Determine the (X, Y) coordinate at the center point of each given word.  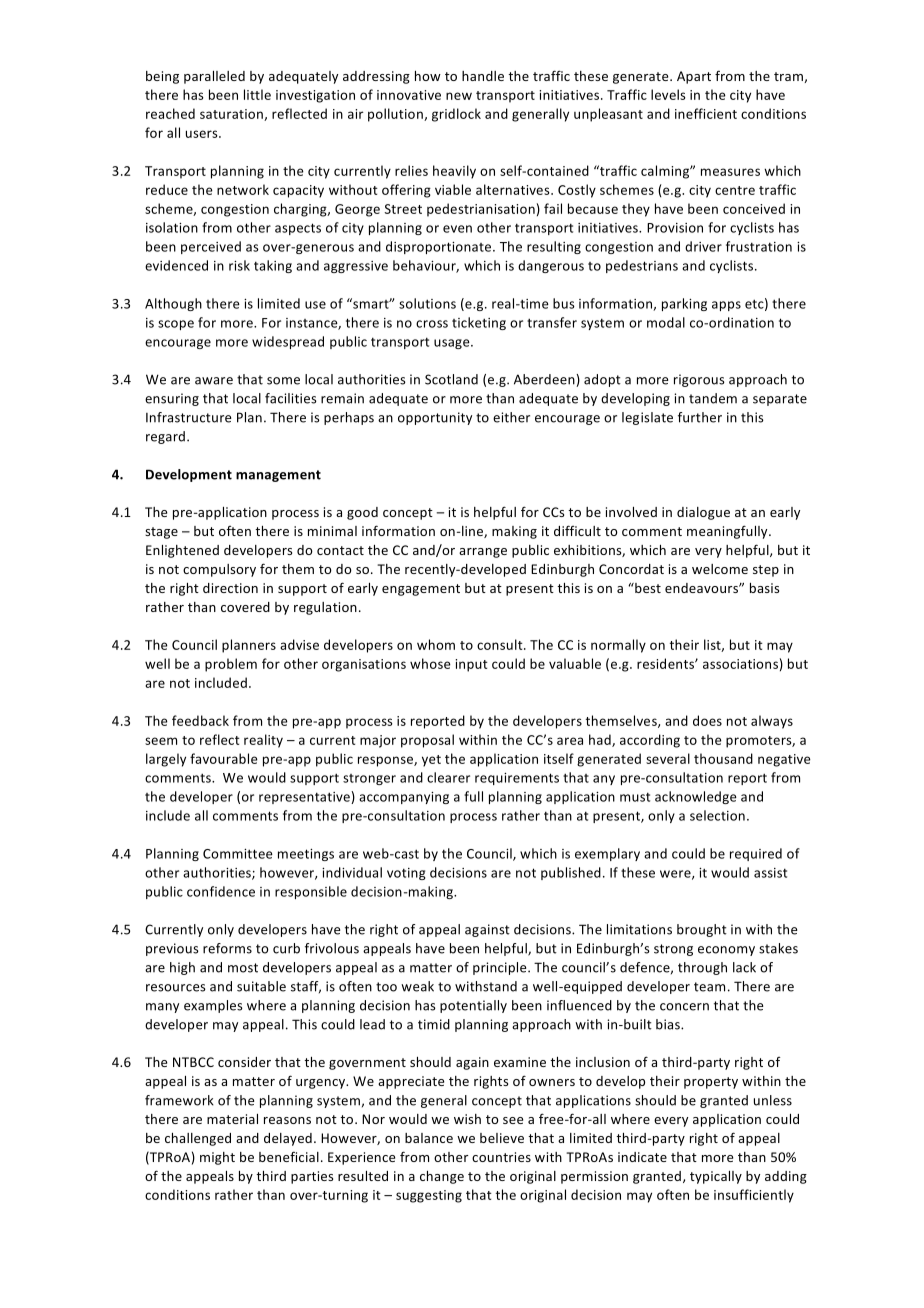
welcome (720, 569)
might (217, 1158)
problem (231, 665)
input (471, 665)
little (257, 94)
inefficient (706, 113)
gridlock (456, 115)
